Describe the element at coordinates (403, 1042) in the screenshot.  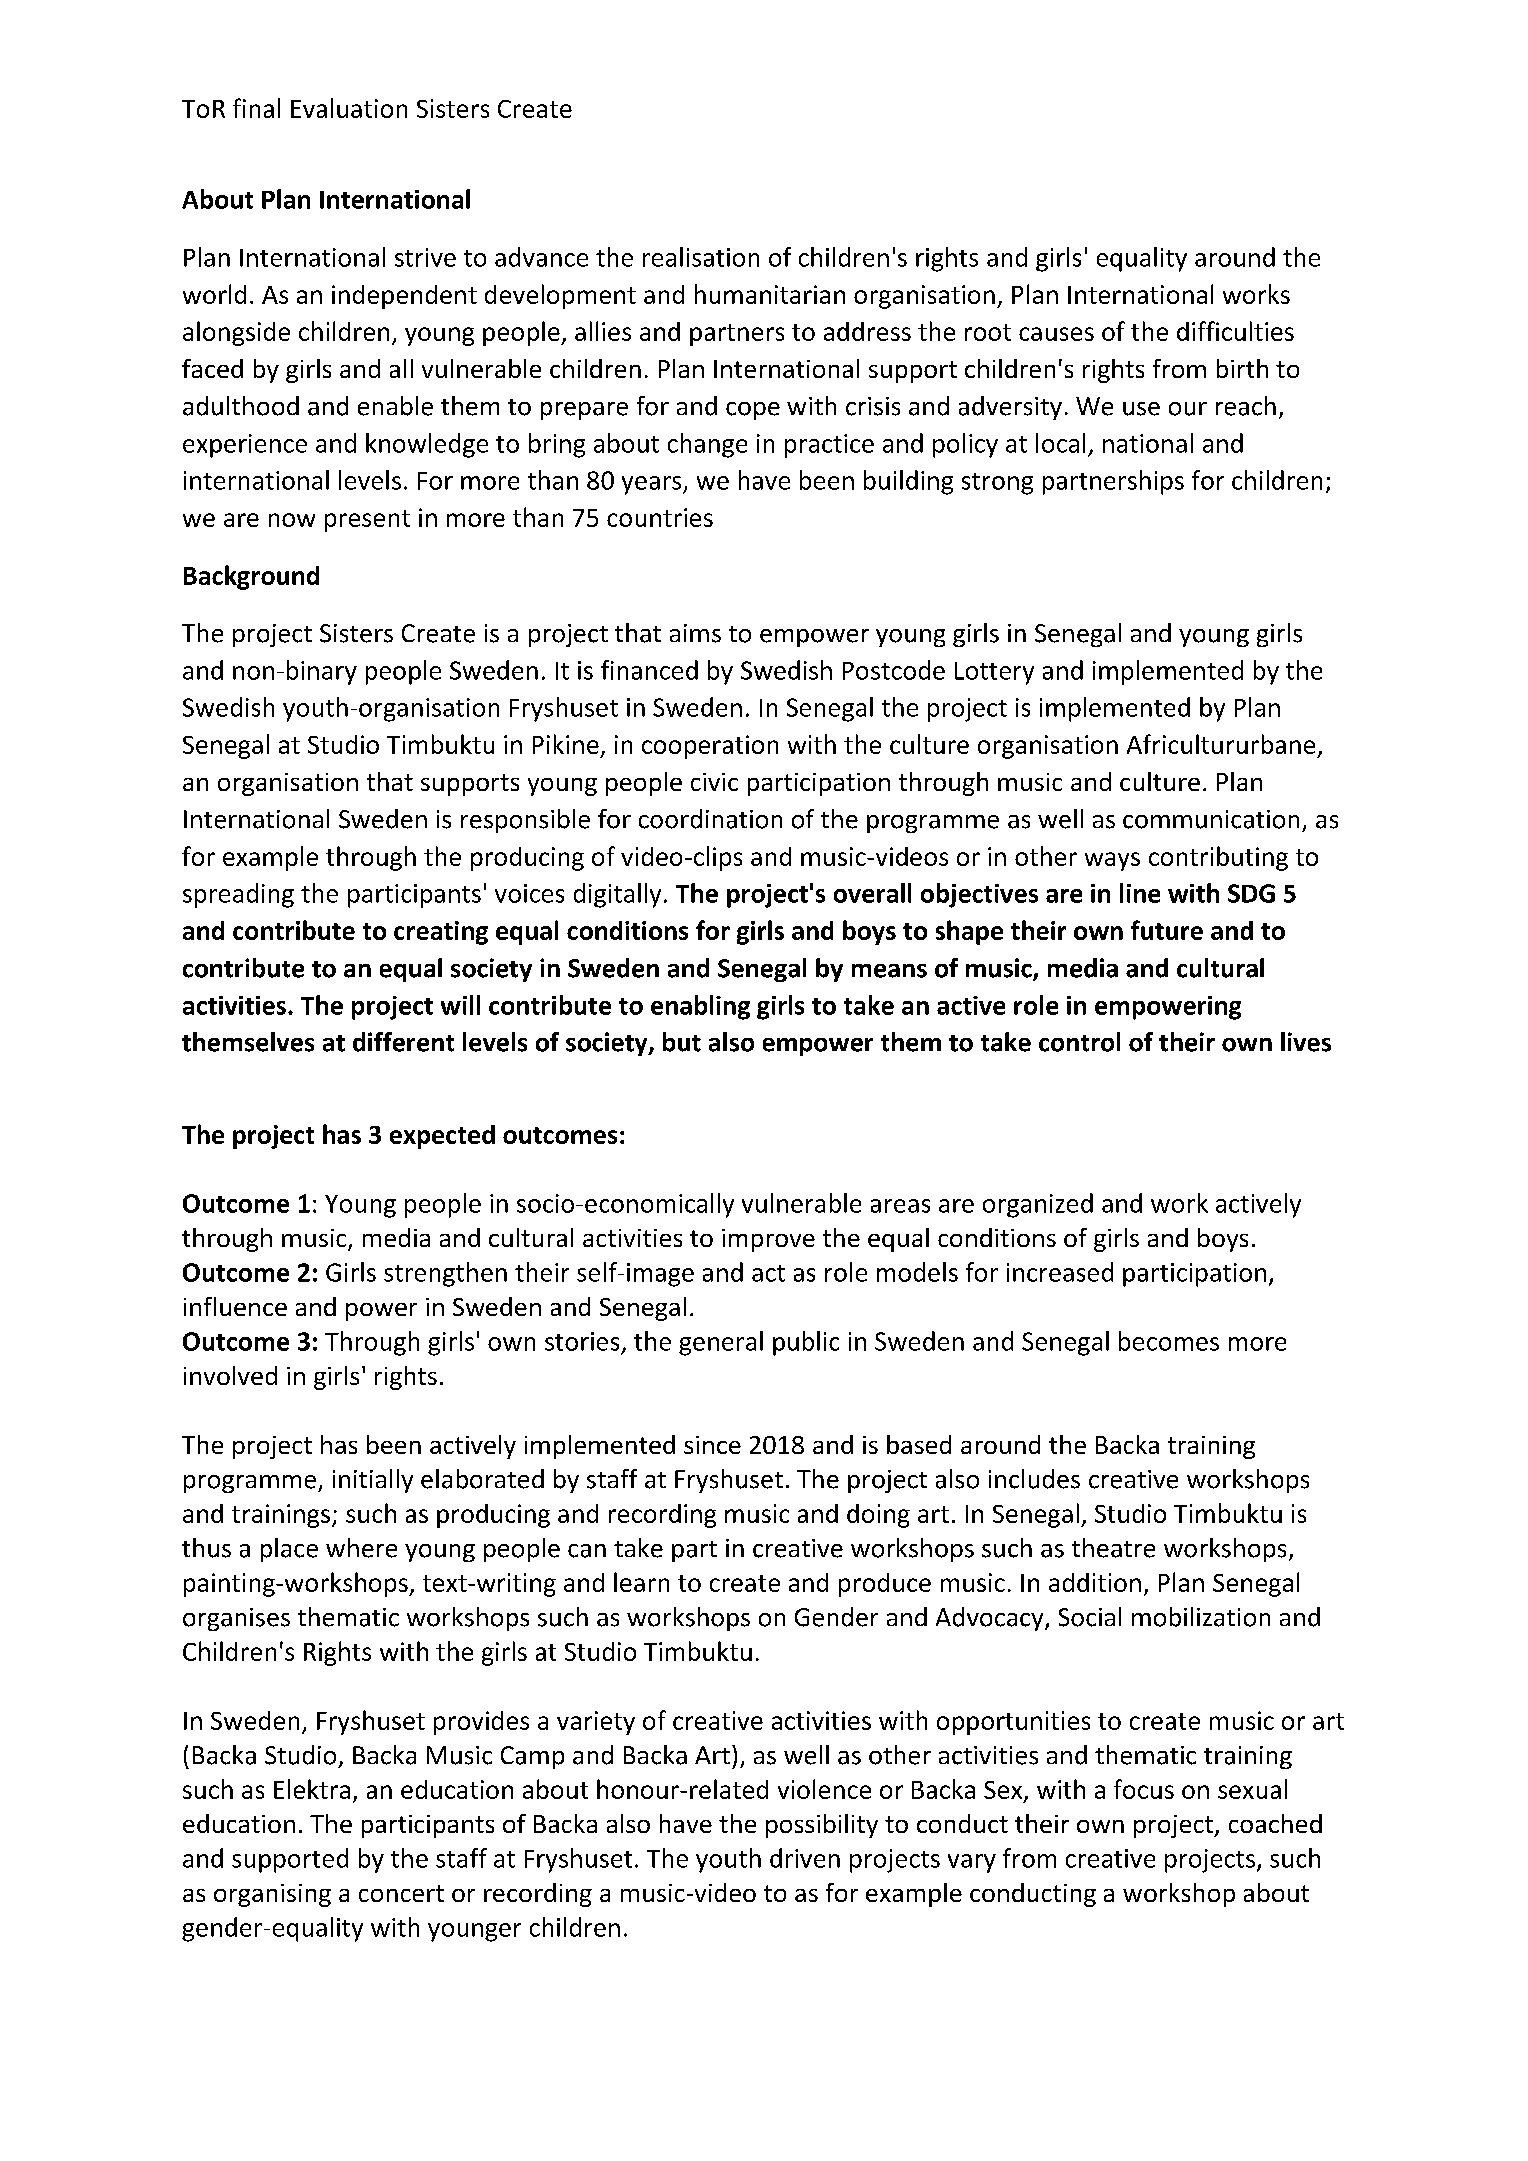
I see `different` at that location.
